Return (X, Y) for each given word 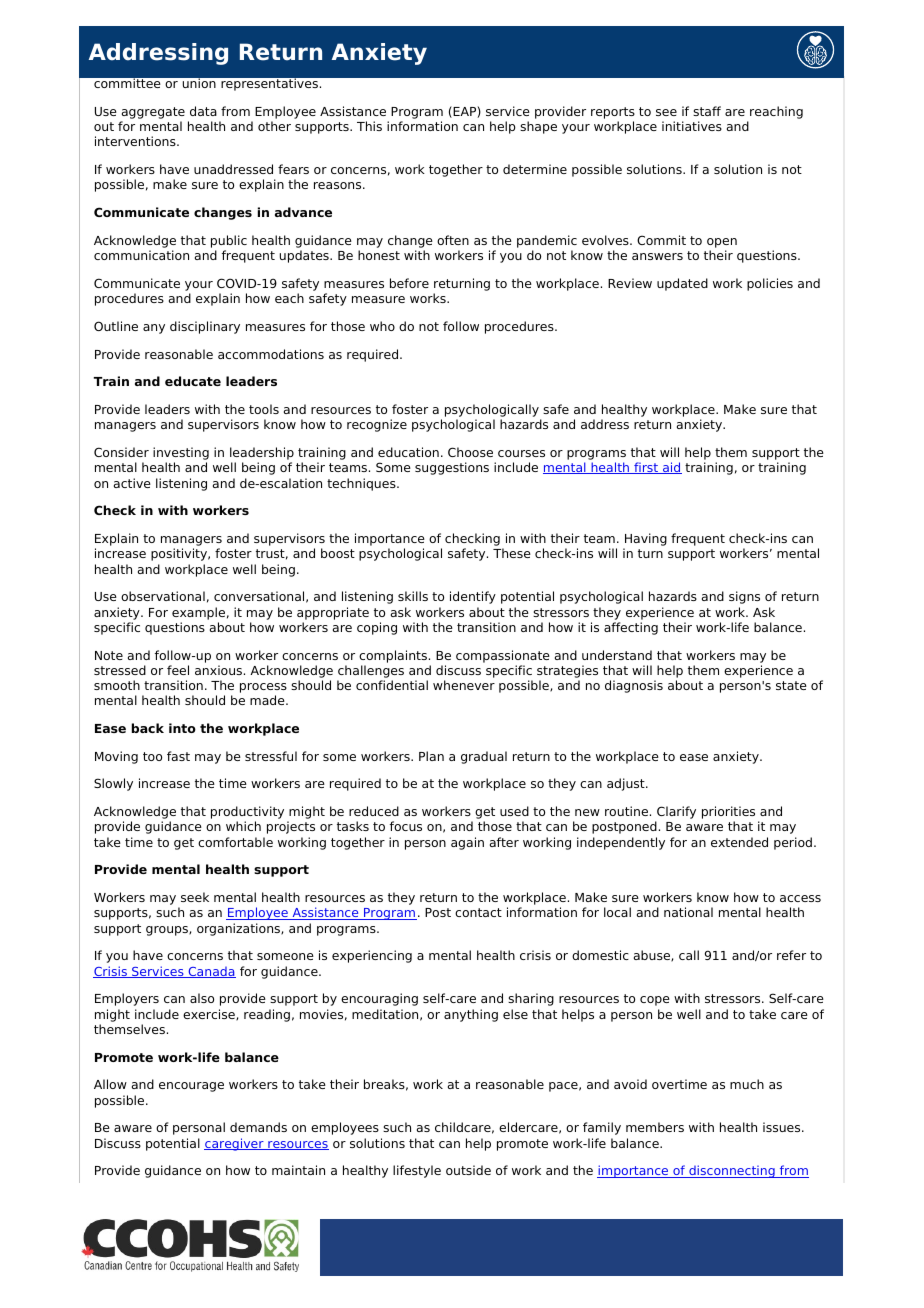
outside (468, 1170)
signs (744, 597)
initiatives (692, 126)
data (203, 111)
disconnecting (732, 1171)
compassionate (503, 656)
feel (178, 670)
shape (538, 127)
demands (258, 1127)
